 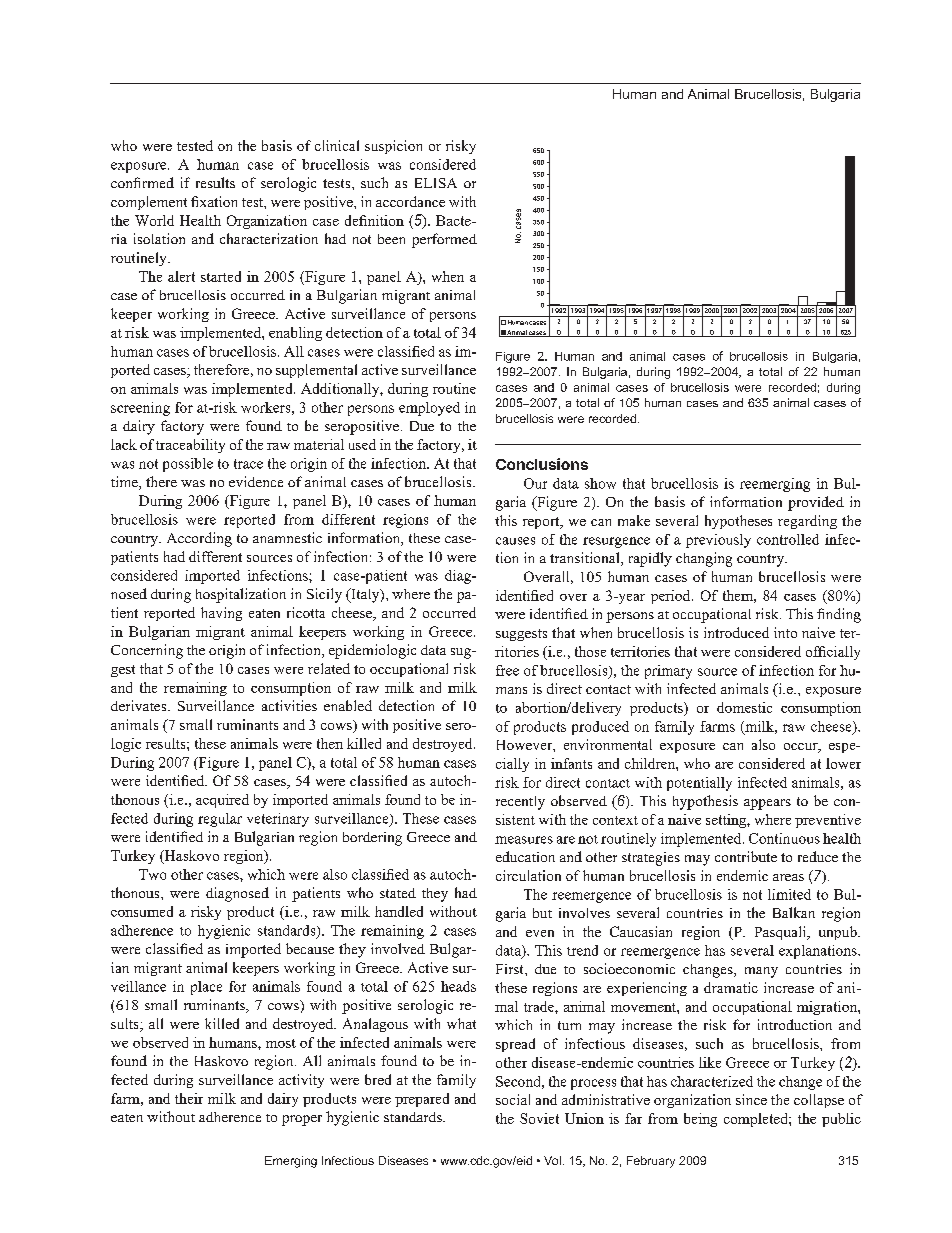 I want to click on accordance, so click(x=410, y=201).
